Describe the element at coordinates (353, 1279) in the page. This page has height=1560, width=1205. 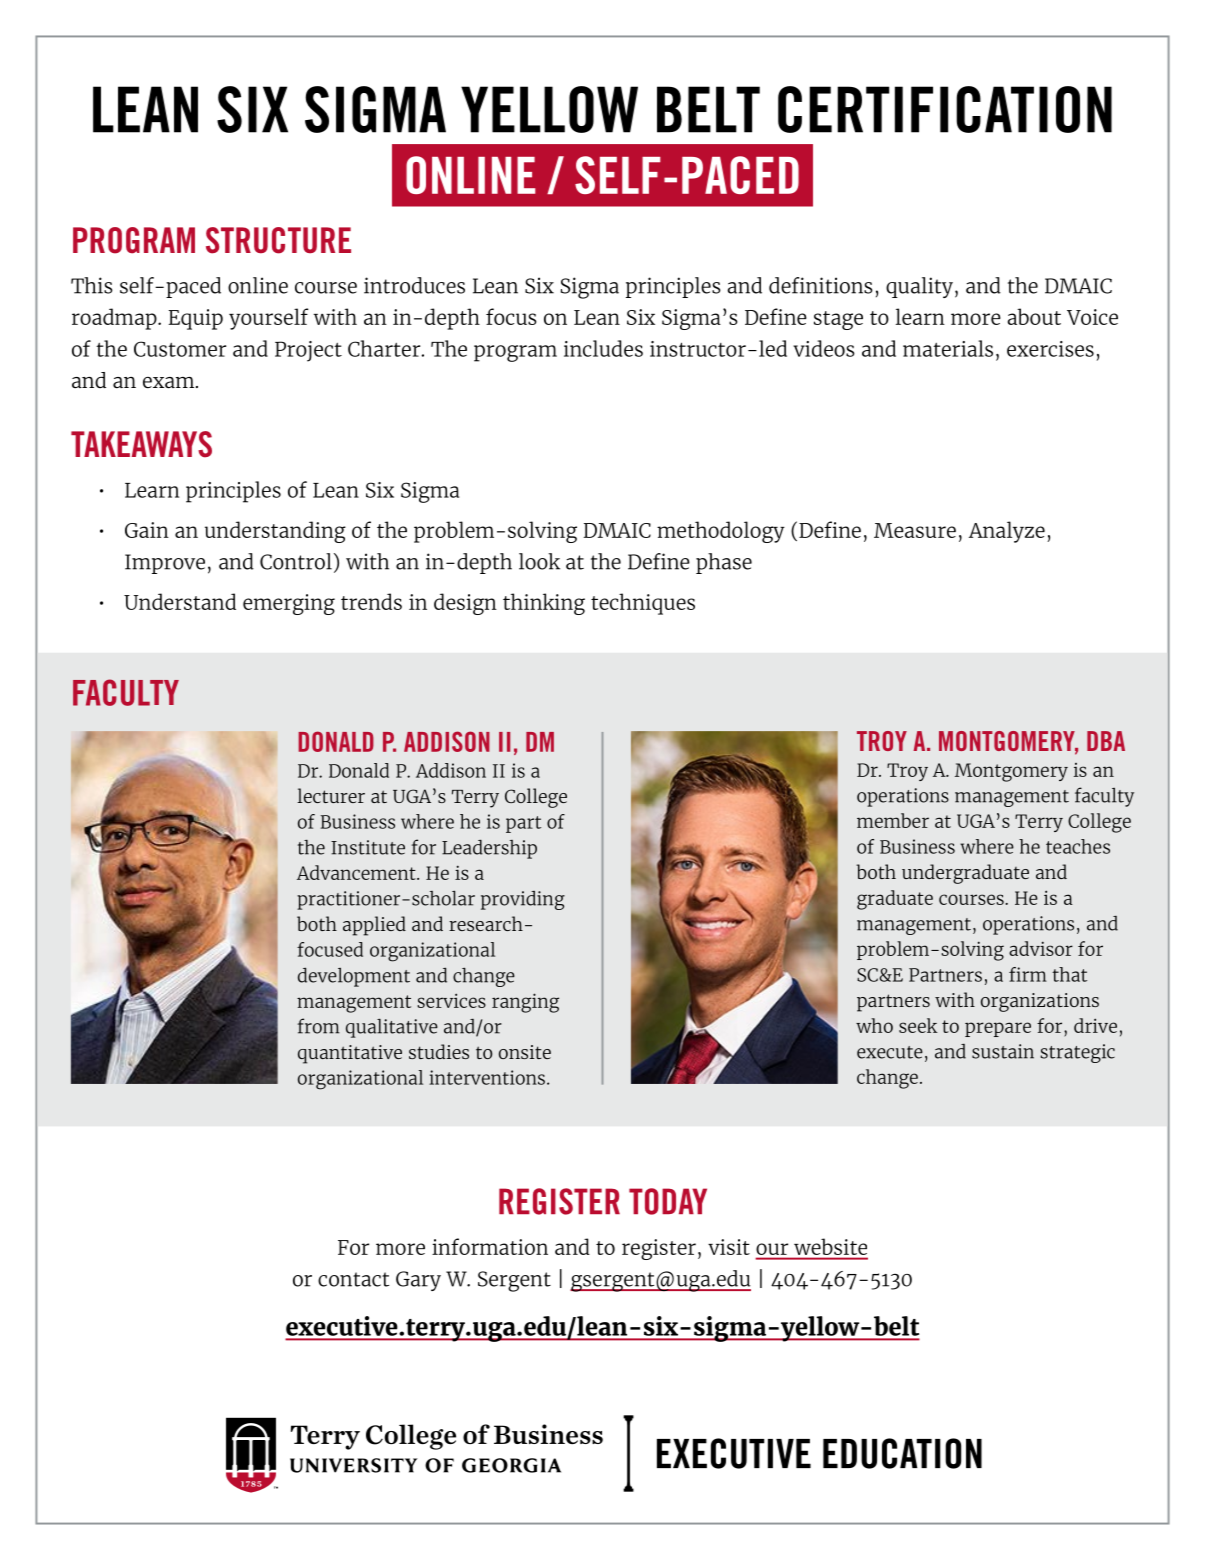
I see `contact` at that location.
